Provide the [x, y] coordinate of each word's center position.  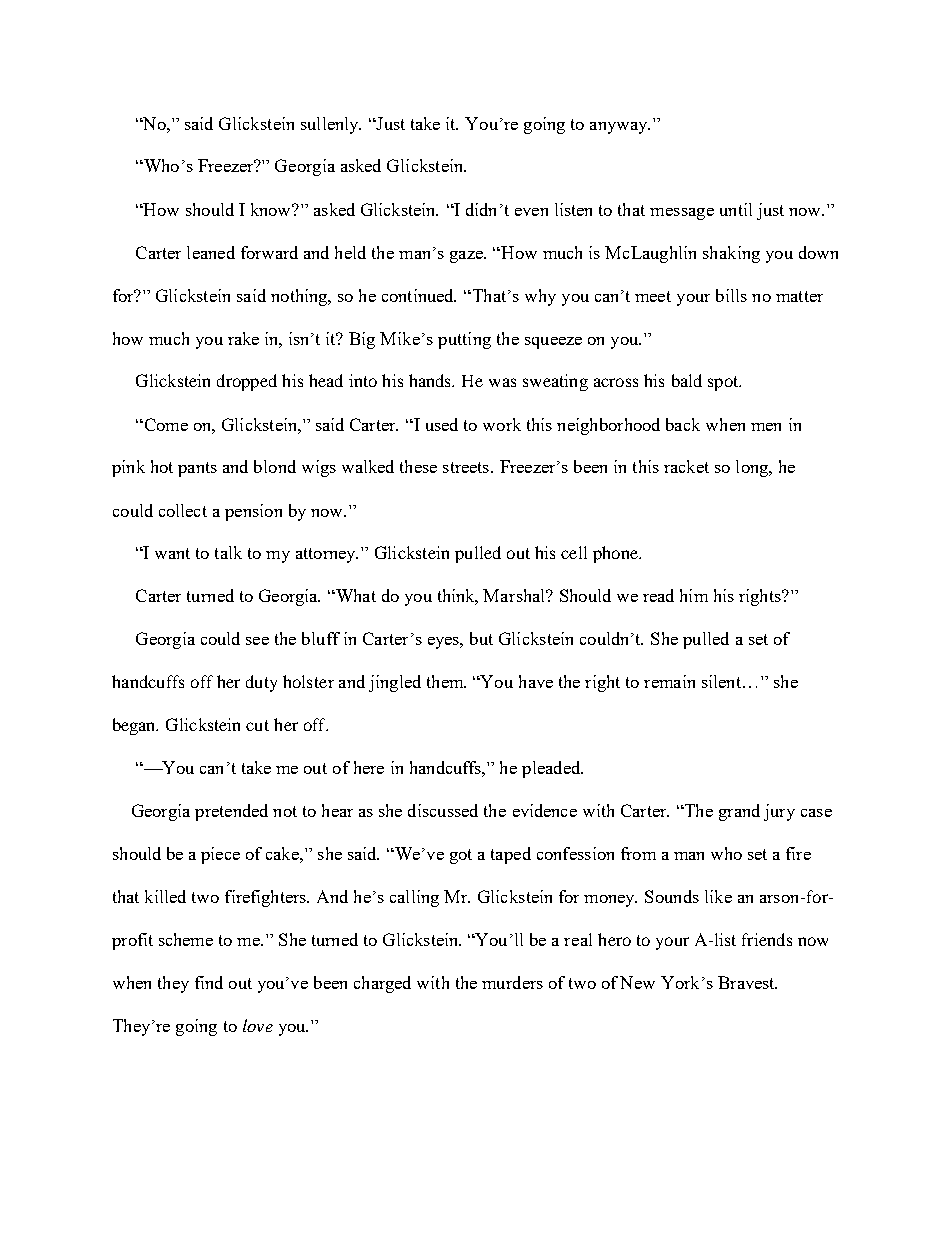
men [766, 427]
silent [723, 681]
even [531, 212]
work [502, 424]
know [272, 209]
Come [165, 424]
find [209, 982]
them [446, 681]
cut [257, 725]
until [736, 209]
